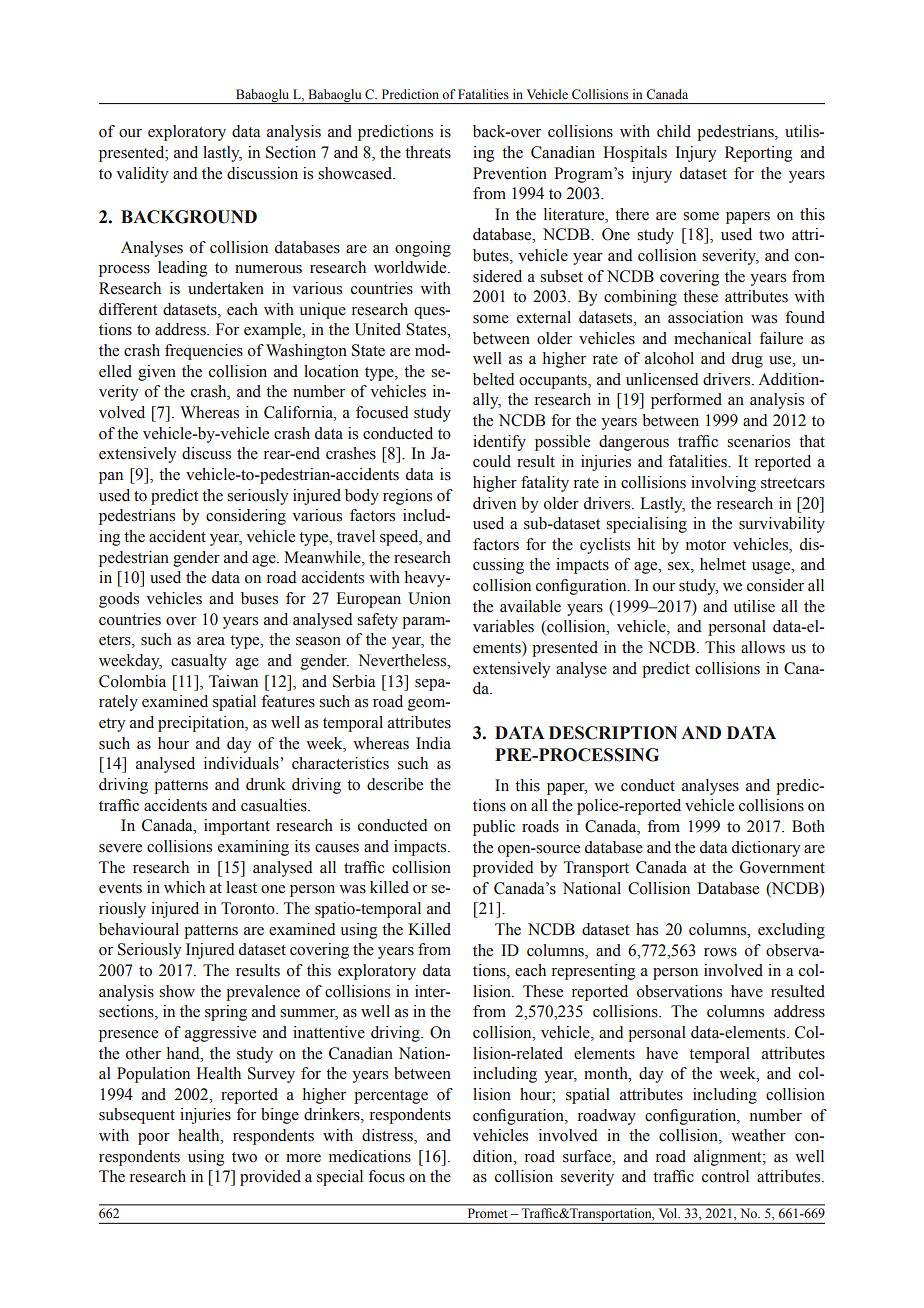 The width and height of the screenshot is (924, 1308). Describe the element at coordinates (323, 557) in the screenshot. I see `Meanwhile` at that location.
